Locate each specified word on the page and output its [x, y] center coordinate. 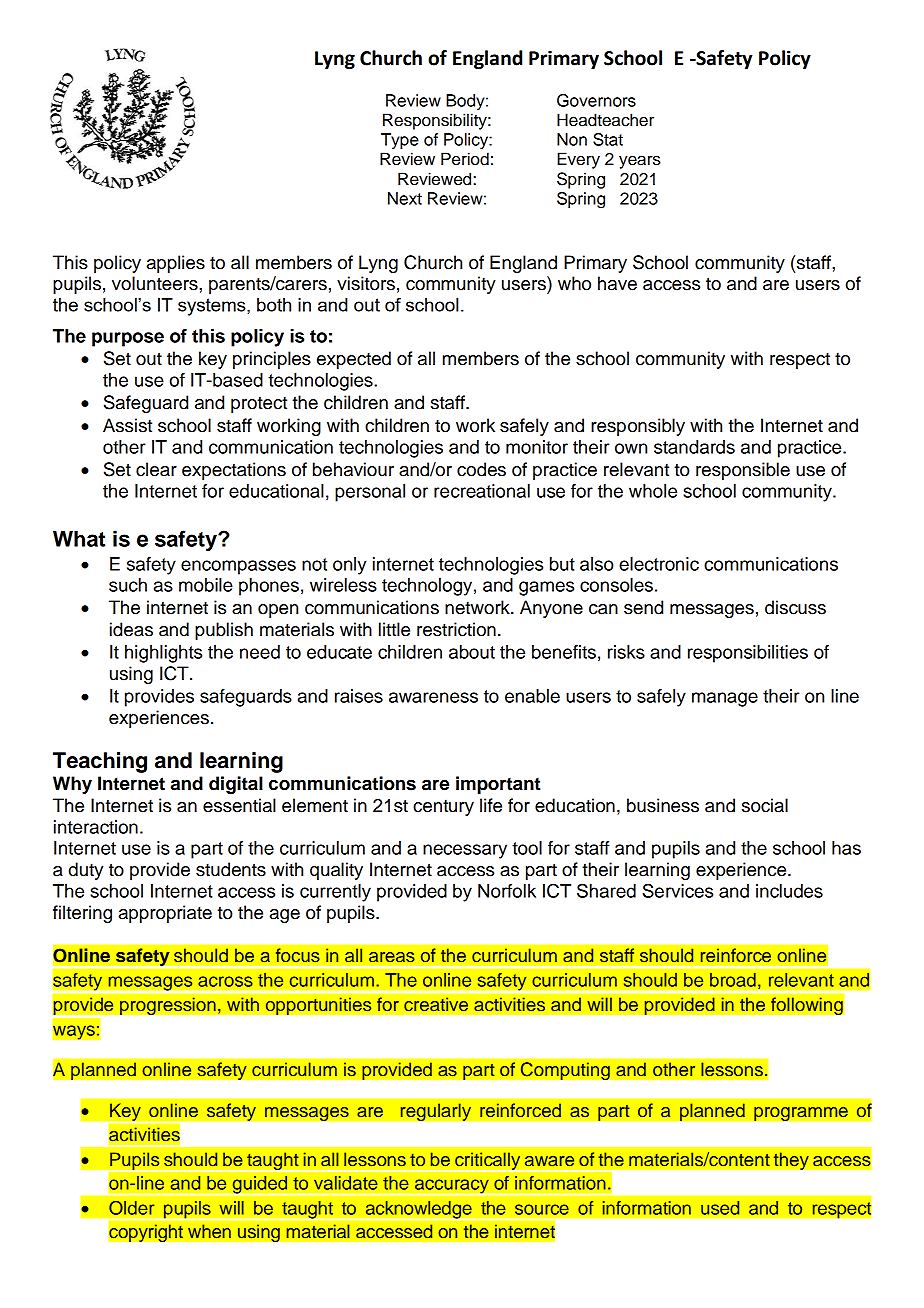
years [640, 162]
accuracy [452, 1187]
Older [131, 1208]
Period [465, 159]
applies [176, 264]
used [720, 1208]
